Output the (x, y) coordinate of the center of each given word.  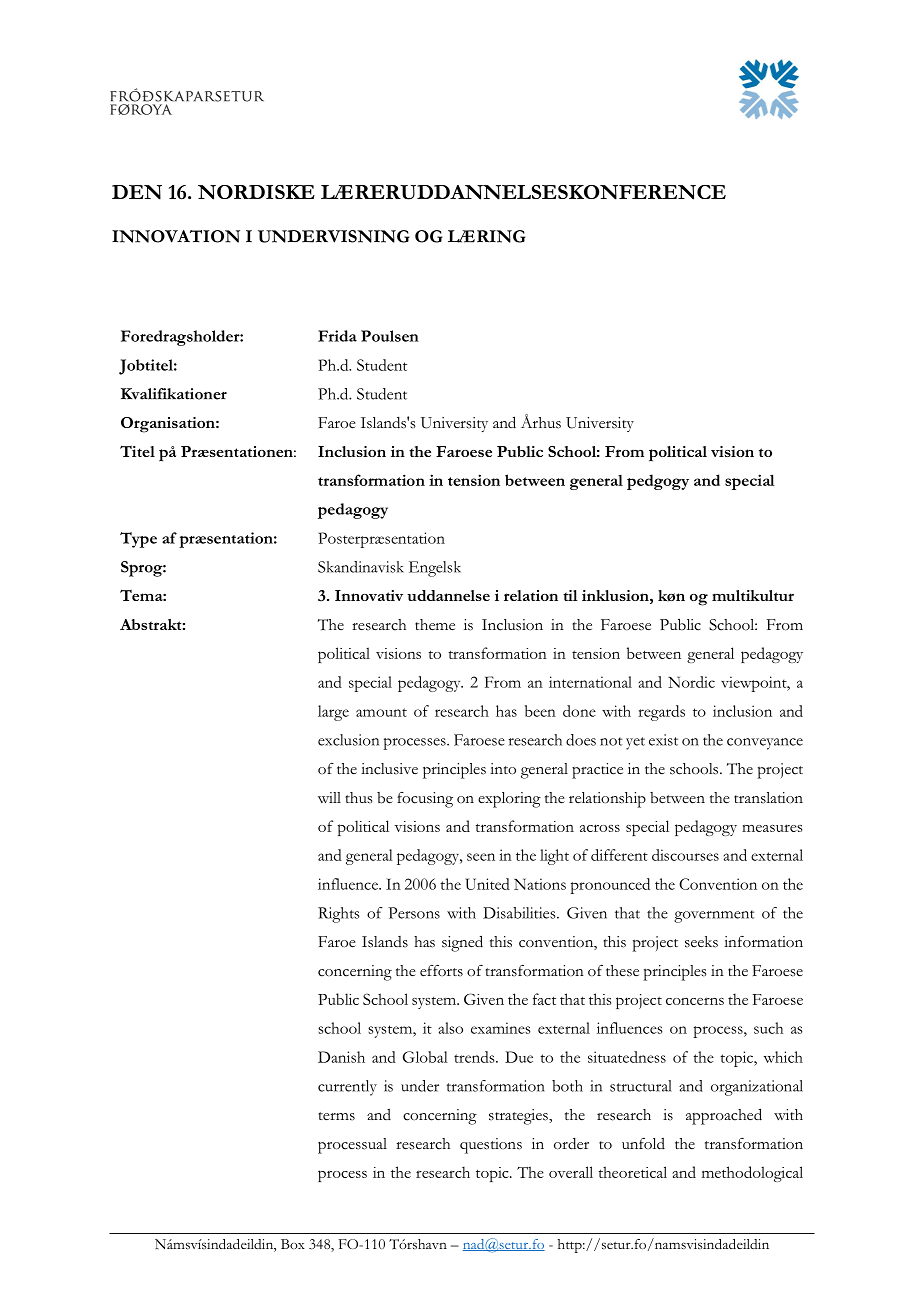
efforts (441, 971)
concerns (695, 1001)
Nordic (691, 682)
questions (491, 1146)
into (503, 769)
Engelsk (435, 569)
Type (138, 540)
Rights (339, 915)
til (570, 595)
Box (293, 1244)
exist (663, 740)
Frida (337, 336)
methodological (752, 1174)
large (333, 713)
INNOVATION (176, 236)
